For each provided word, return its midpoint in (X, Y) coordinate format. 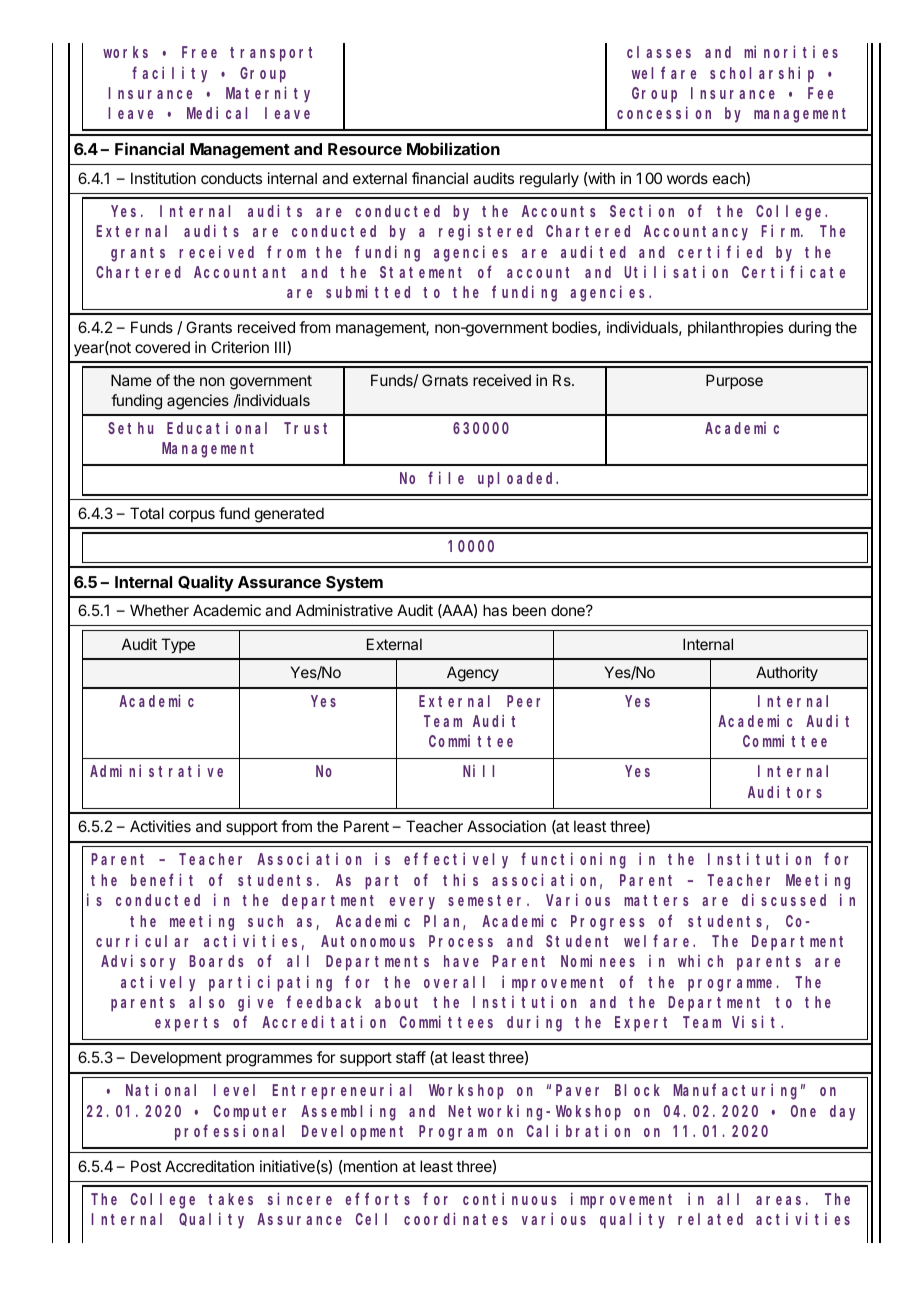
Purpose (734, 381)
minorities (791, 52)
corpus (192, 516)
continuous (510, 1198)
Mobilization (453, 148)
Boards (216, 961)
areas (778, 1200)
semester (488, 900)
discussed (784, 899)
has (495, 610)
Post (146, 1166)
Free (199, 52)
